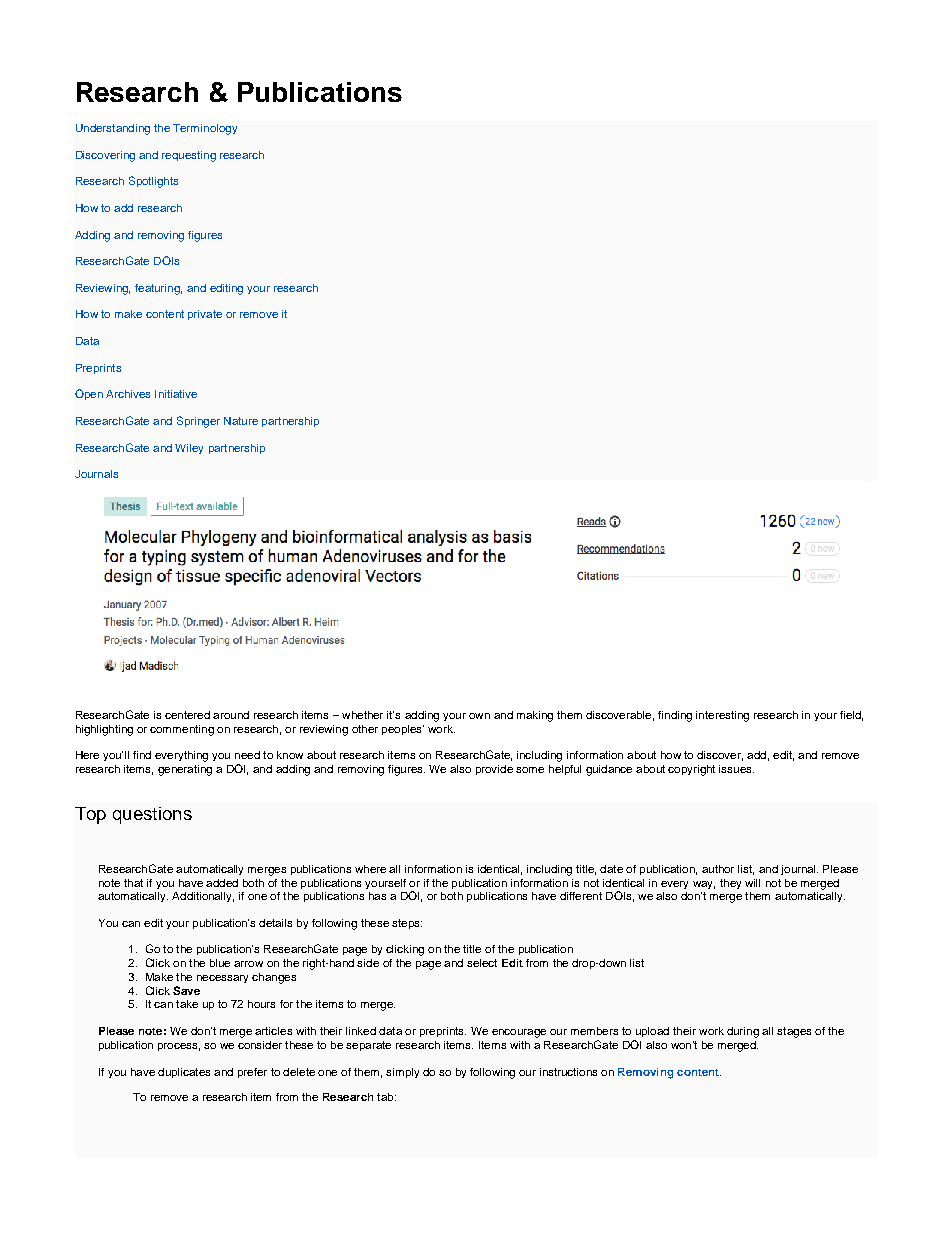 This document has width=952, height=1233. What do you see at coordinates (205, 315) in the document?
I see `private` at bounding box center [205, 315].
